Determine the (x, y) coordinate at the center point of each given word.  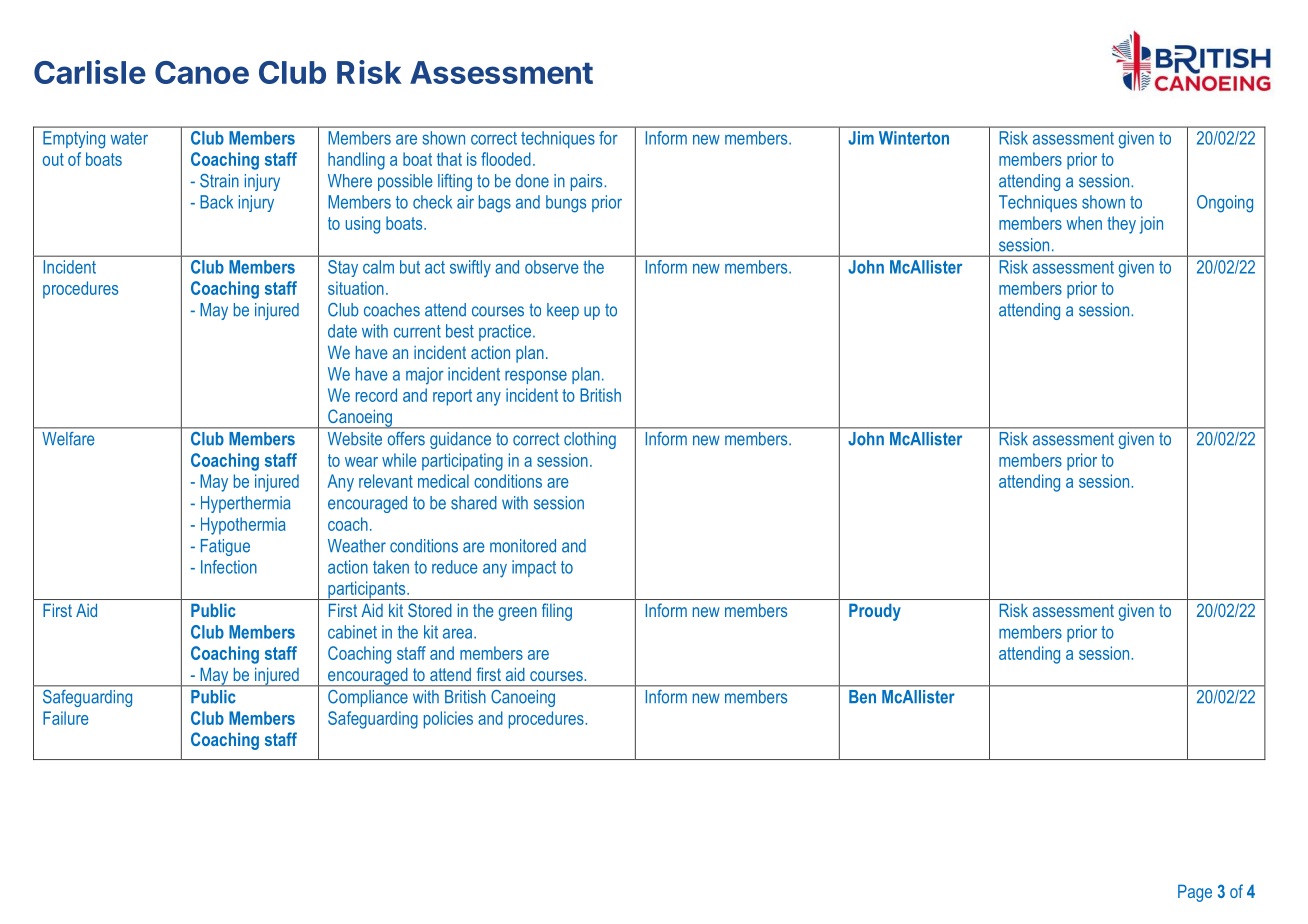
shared (474, 503)
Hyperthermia (246, 504)
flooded (506, 159)
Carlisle (90, 72)
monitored (523, 546)
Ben (862, 696)
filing (557, 612)
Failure (66, 718)
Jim (861, 138)
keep (563, 311)
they (1121, 225)
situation (356, 288)
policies (448, 720)
